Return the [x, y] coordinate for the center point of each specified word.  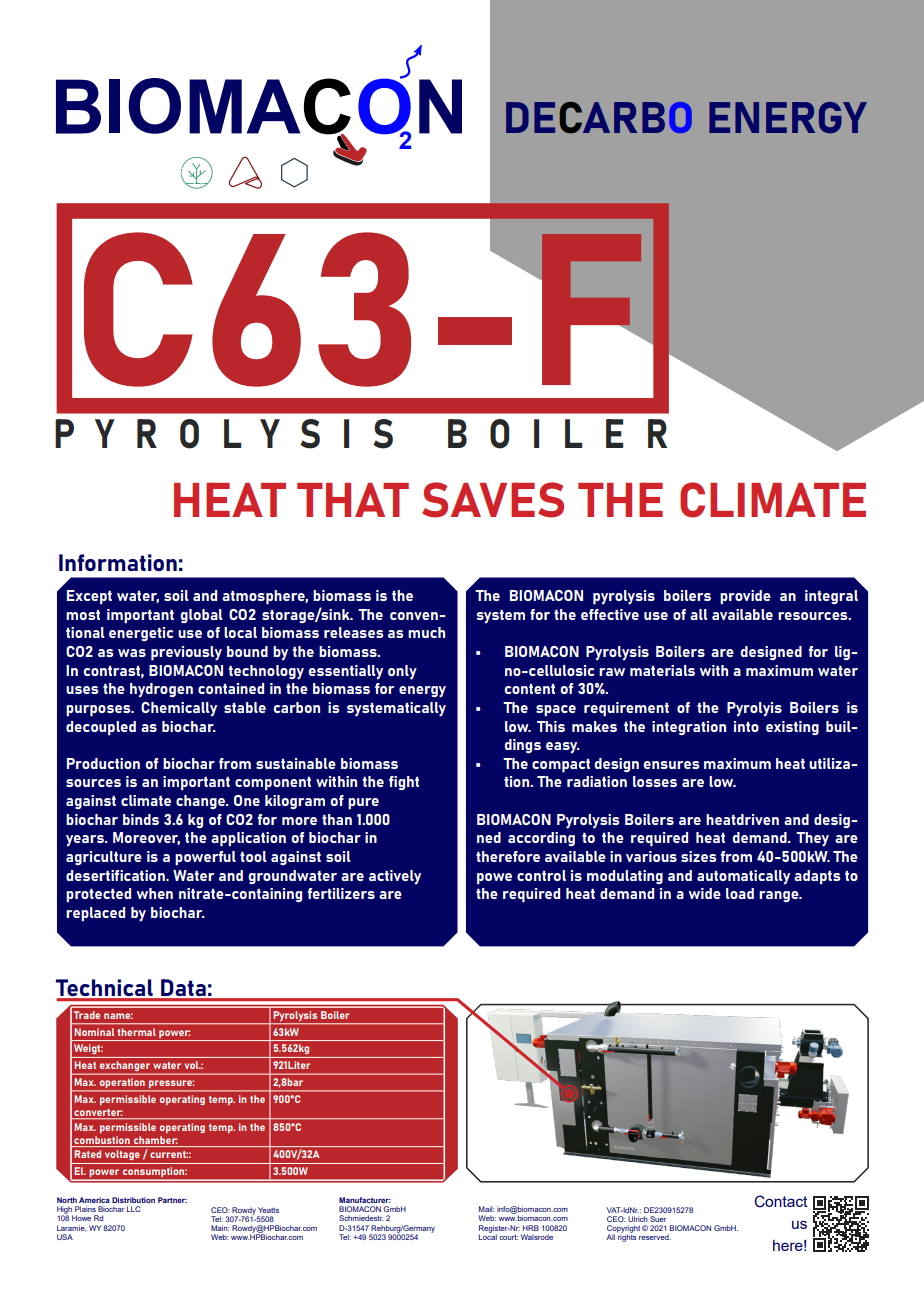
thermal [137, 1032]
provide [745, 597]
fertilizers [341, 893]
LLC [134, 1209]
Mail [486, 1209]
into [746, 726]
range [780, 896]
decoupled [101, 728]
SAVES [493, 500]
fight [404, 783]
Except [89, 597]
